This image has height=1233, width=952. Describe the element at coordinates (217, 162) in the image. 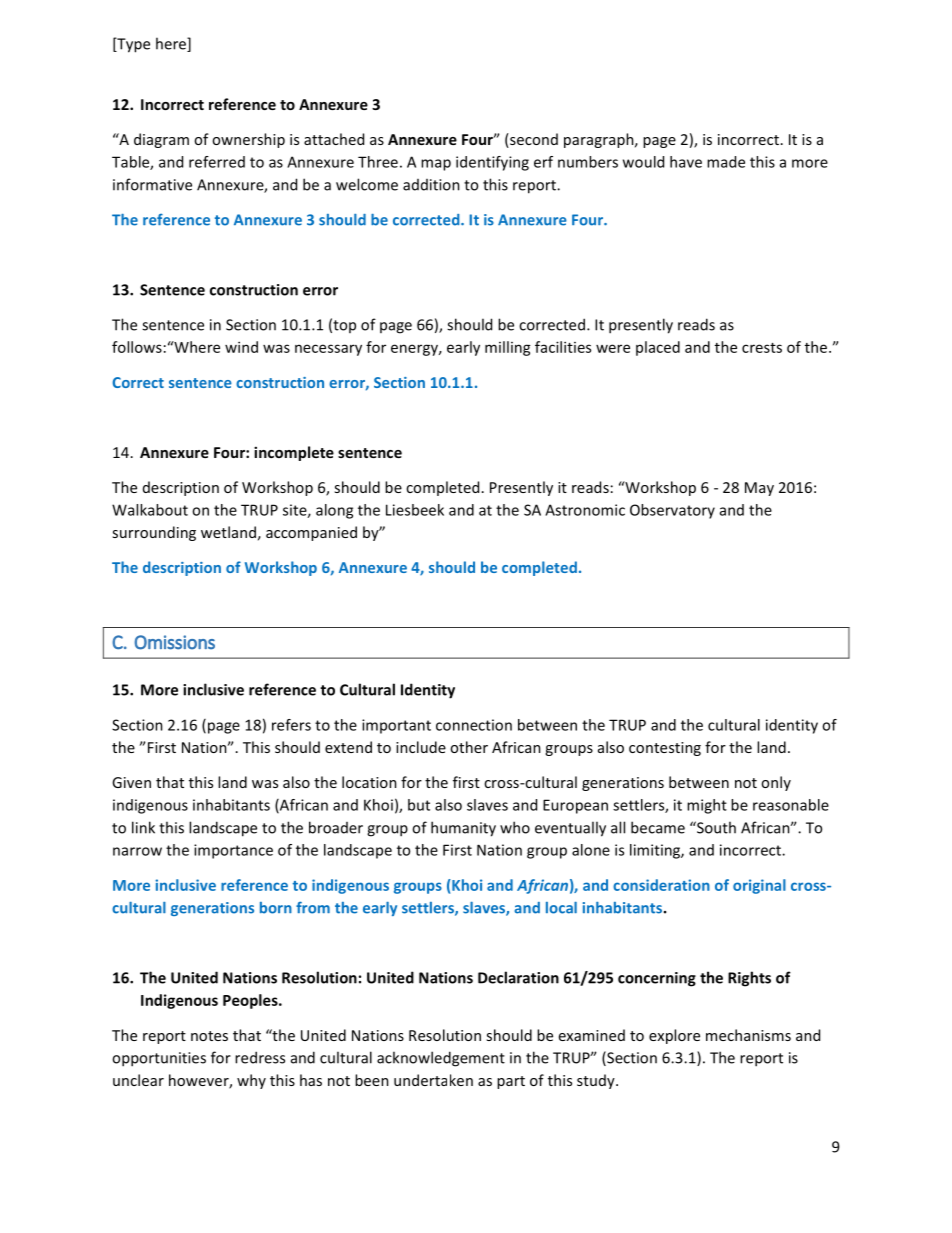

I see `referred` at that location.
